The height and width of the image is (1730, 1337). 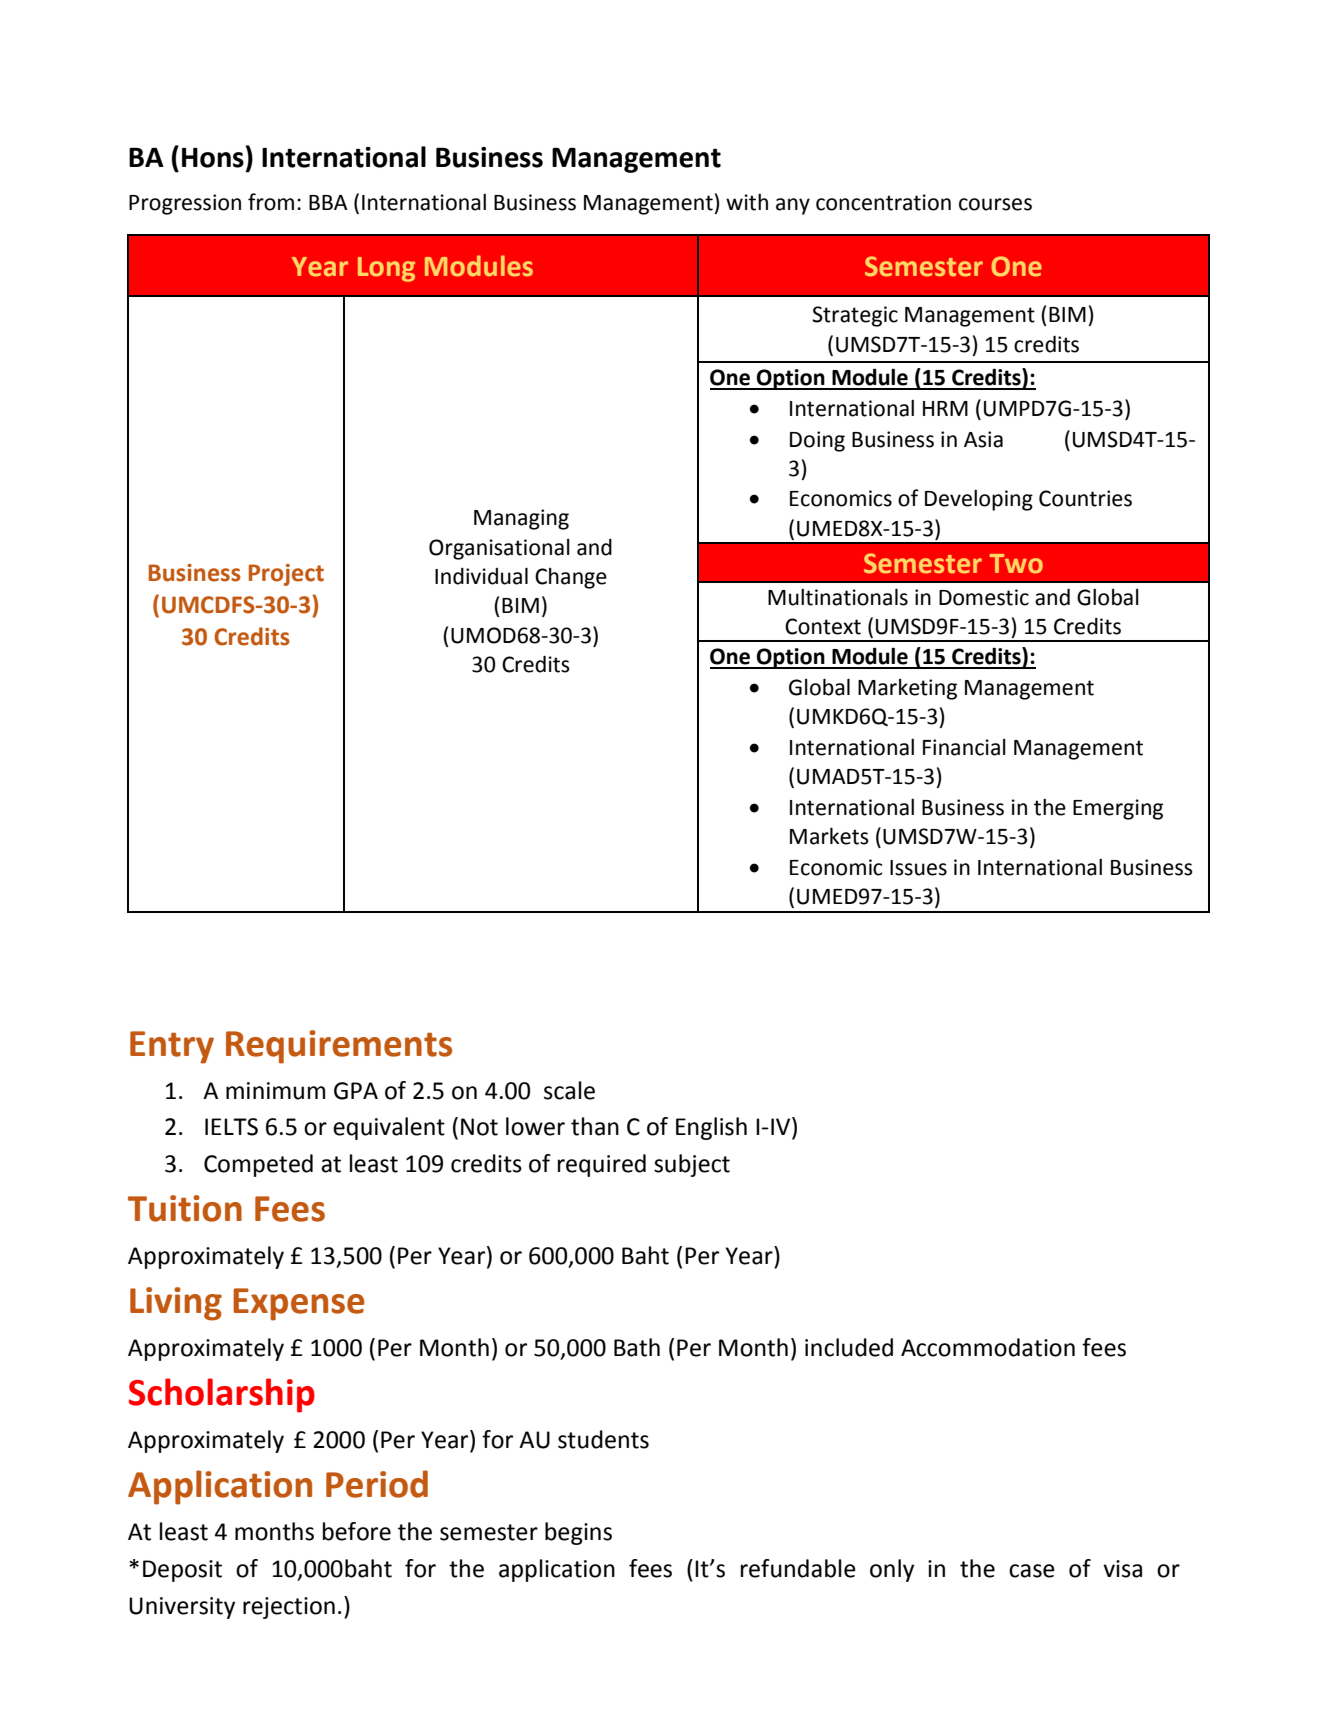 What do you see at coordinates (747, 202) in the image?
I see `with` at bounding box center [747, 202].
